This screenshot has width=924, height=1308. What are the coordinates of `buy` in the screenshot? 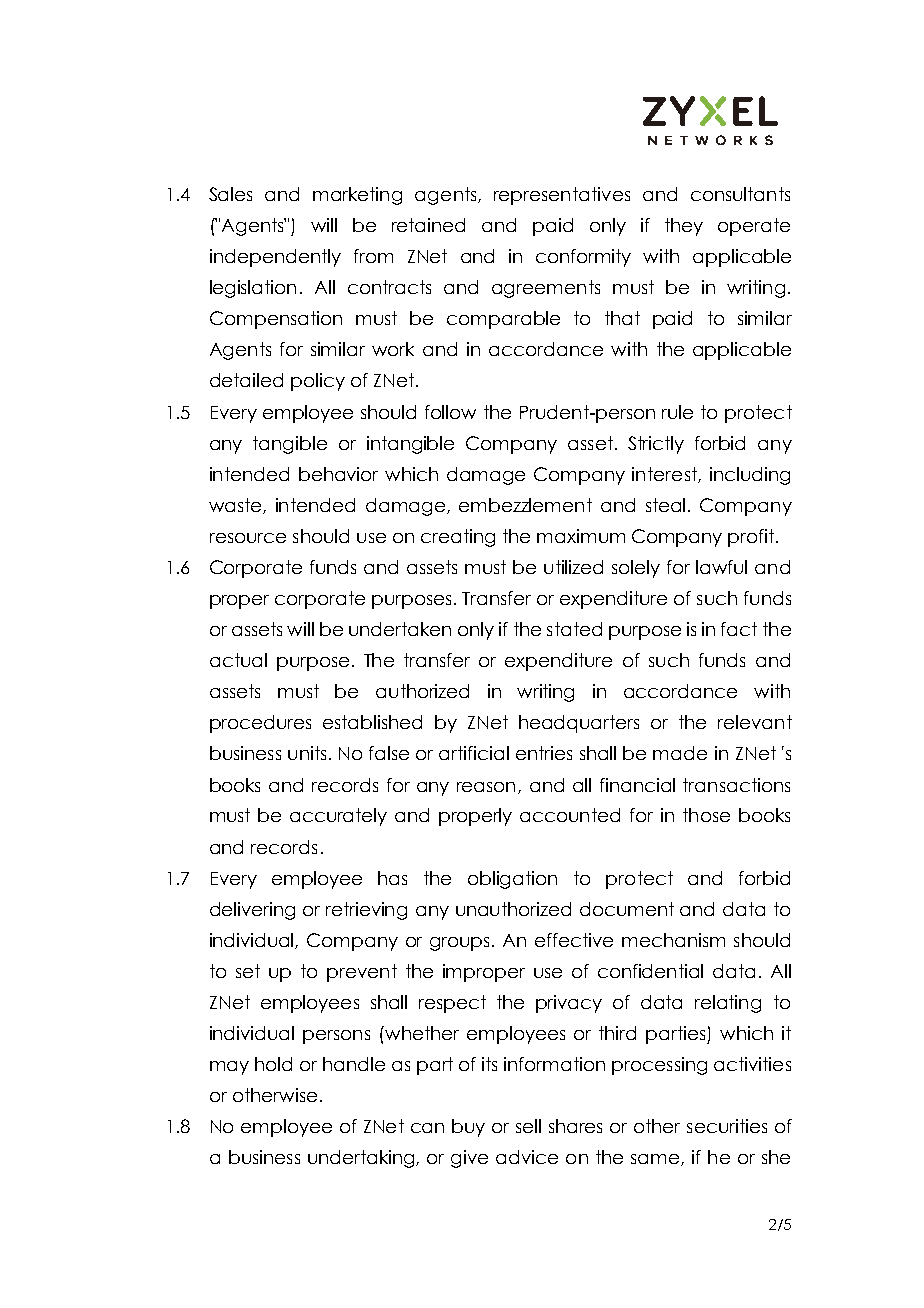 It's located at (468, 1128).
